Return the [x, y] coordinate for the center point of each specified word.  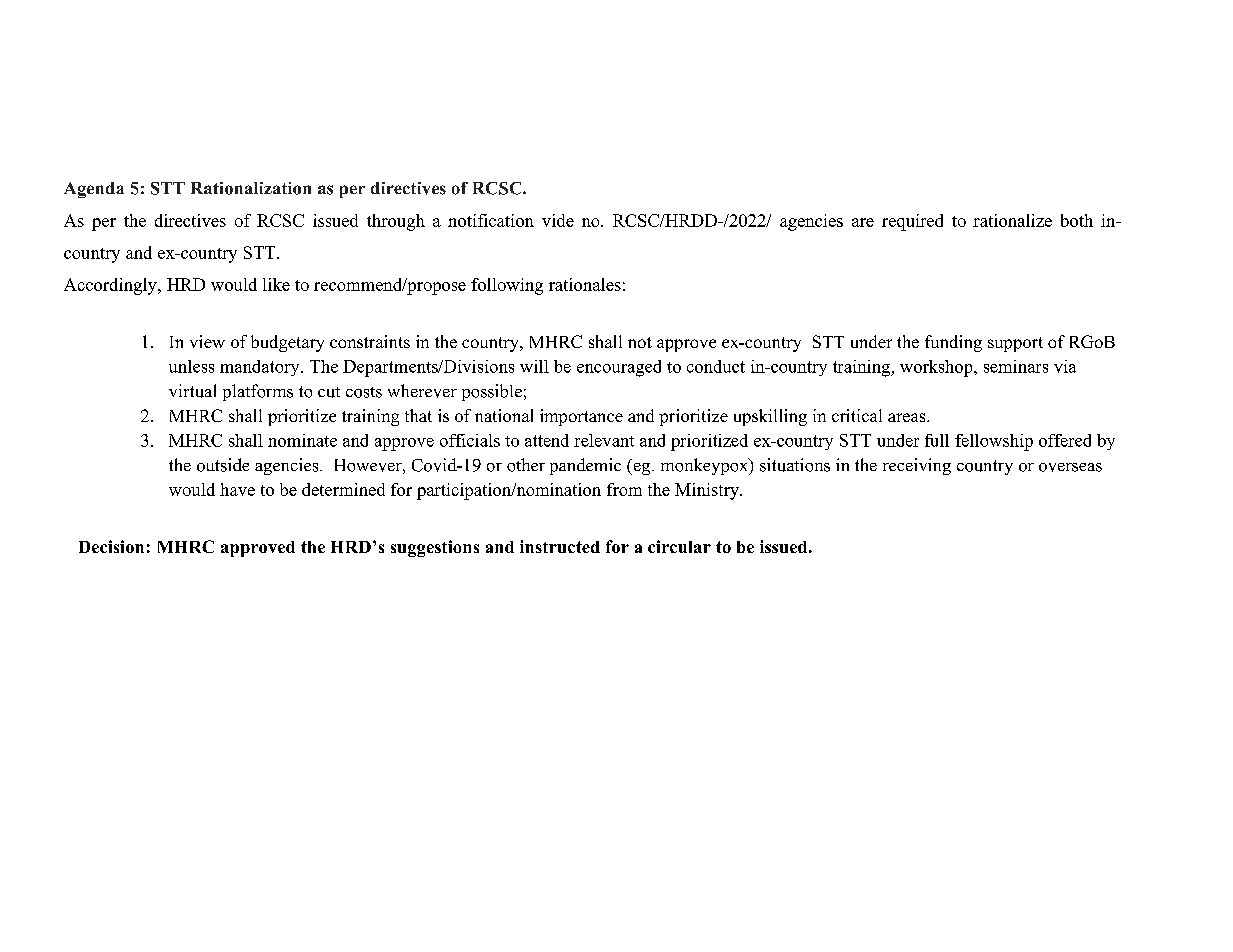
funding [953, 343]
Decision [111, 546]
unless [191, 366]
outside [223, 465]
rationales [585, 284]
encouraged [619, 368]
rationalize [1012, 220]
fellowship [994, 442]
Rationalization [251, 188]
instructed [560, 546]
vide [558, 220]
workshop [937, 368]
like [276, 284]
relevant [604, 440]
